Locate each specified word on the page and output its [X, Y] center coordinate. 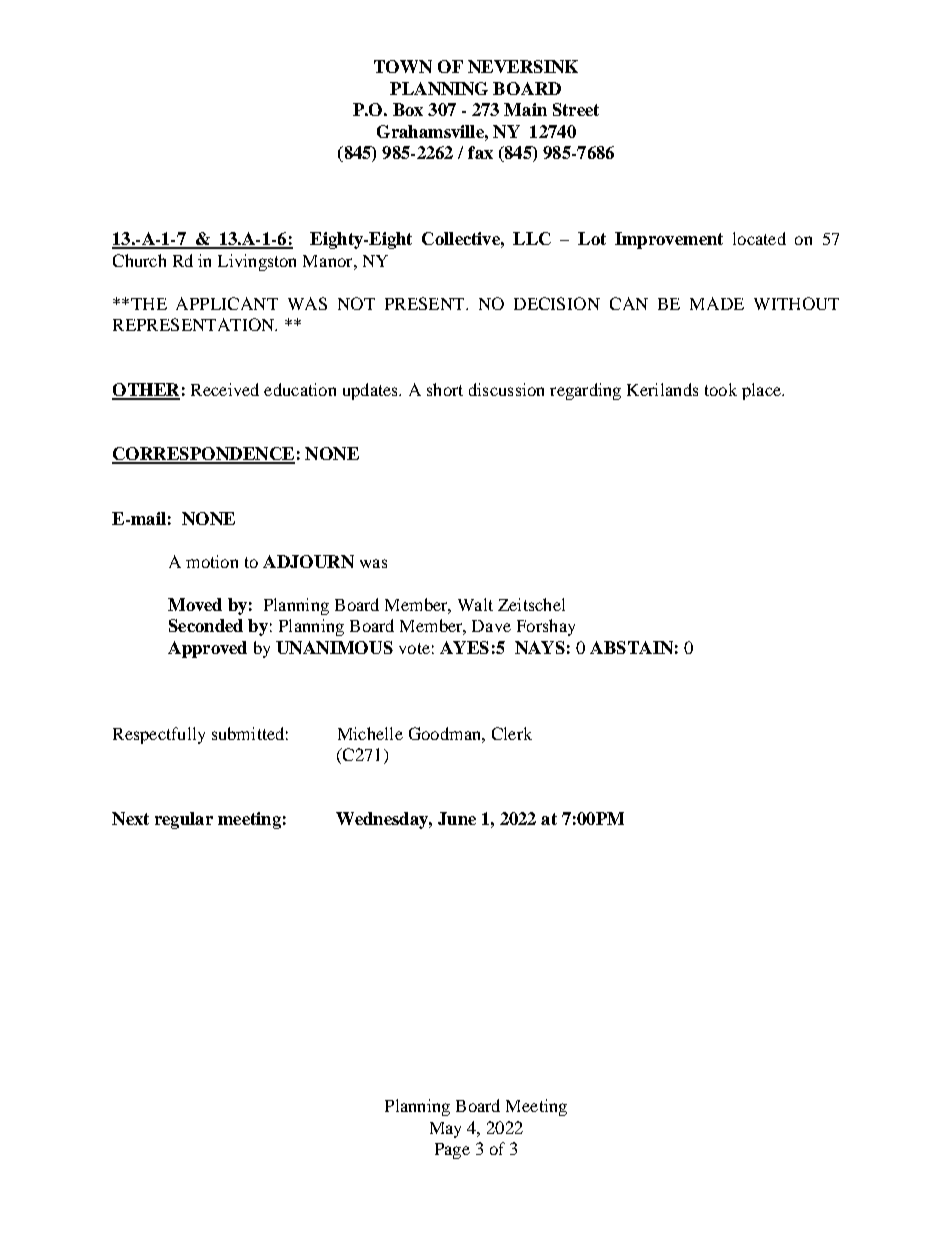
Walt [475, 604]
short [445, 389]
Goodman [446, 733]
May [445, 1130]
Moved [195, 604]
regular [184, 820]
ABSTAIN [631, 647]
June [457, 818]
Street [576, 109]
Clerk [512, 733]
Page [452, 1151]
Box [408, 109]
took [721, 389]
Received [225, 389]
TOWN [403, 66]
